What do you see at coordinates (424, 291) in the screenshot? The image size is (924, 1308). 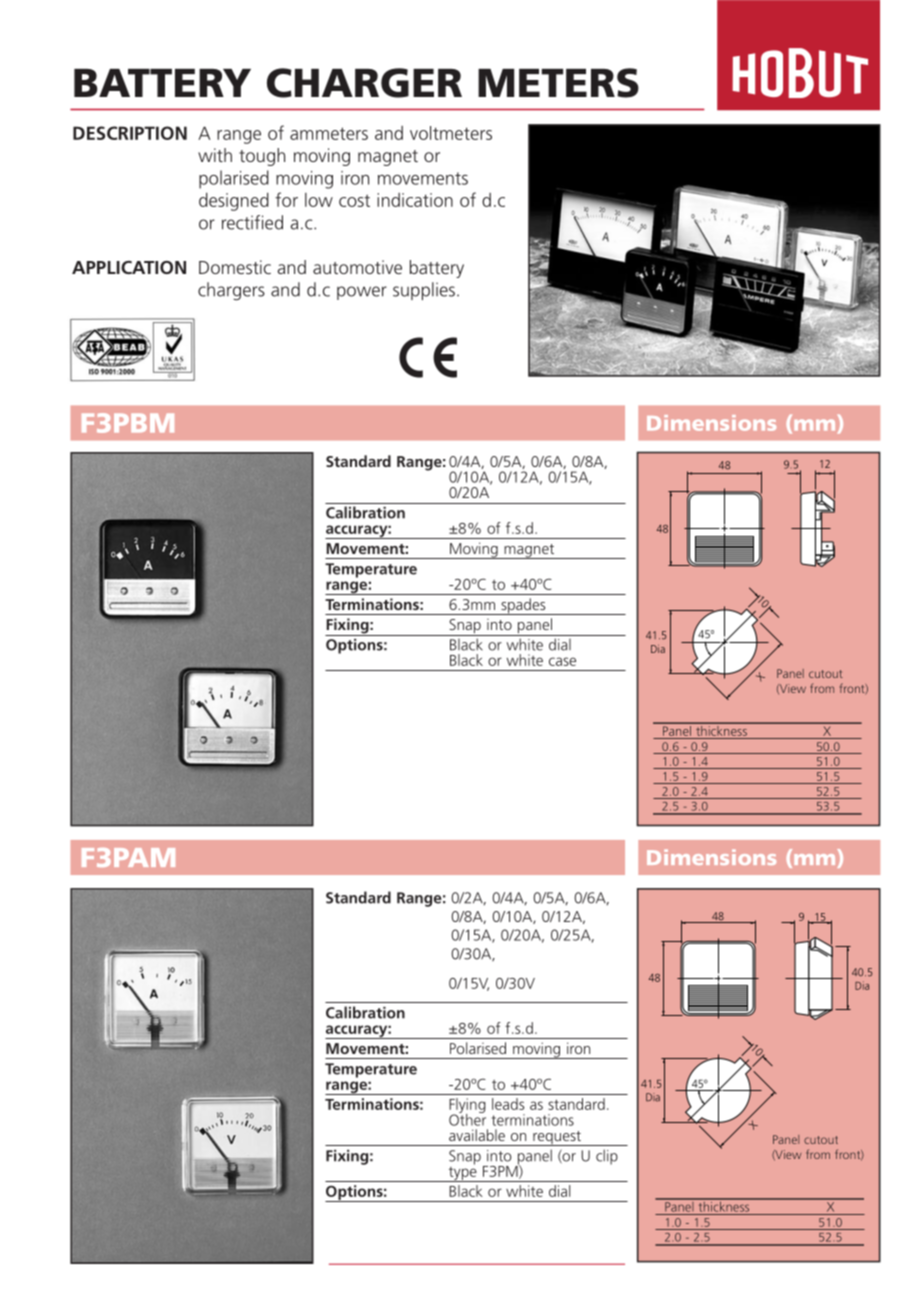 I see `supplies` at bounding box center [424, 291].
